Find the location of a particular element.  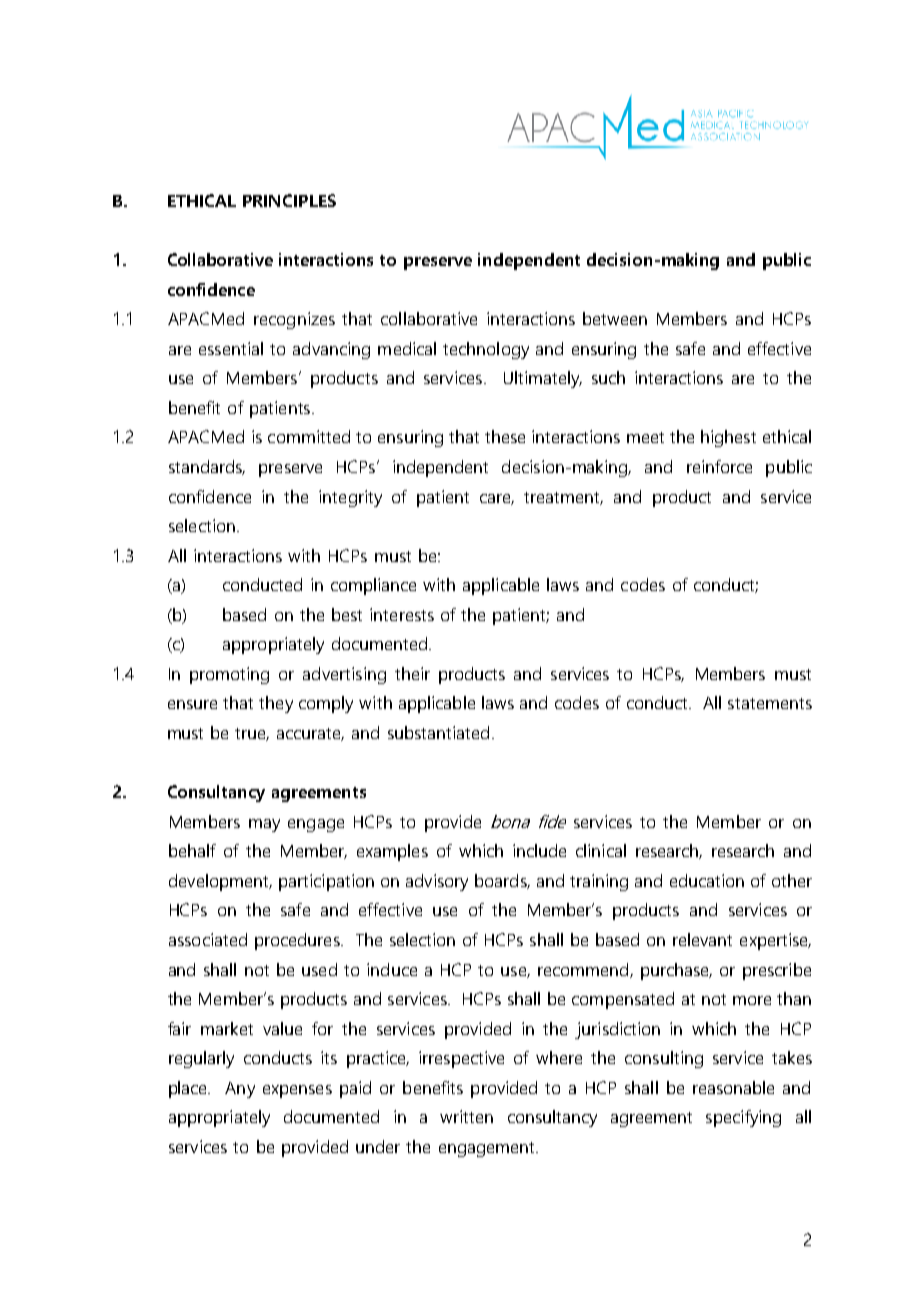

promoting is located at coordinates (229, 675).
